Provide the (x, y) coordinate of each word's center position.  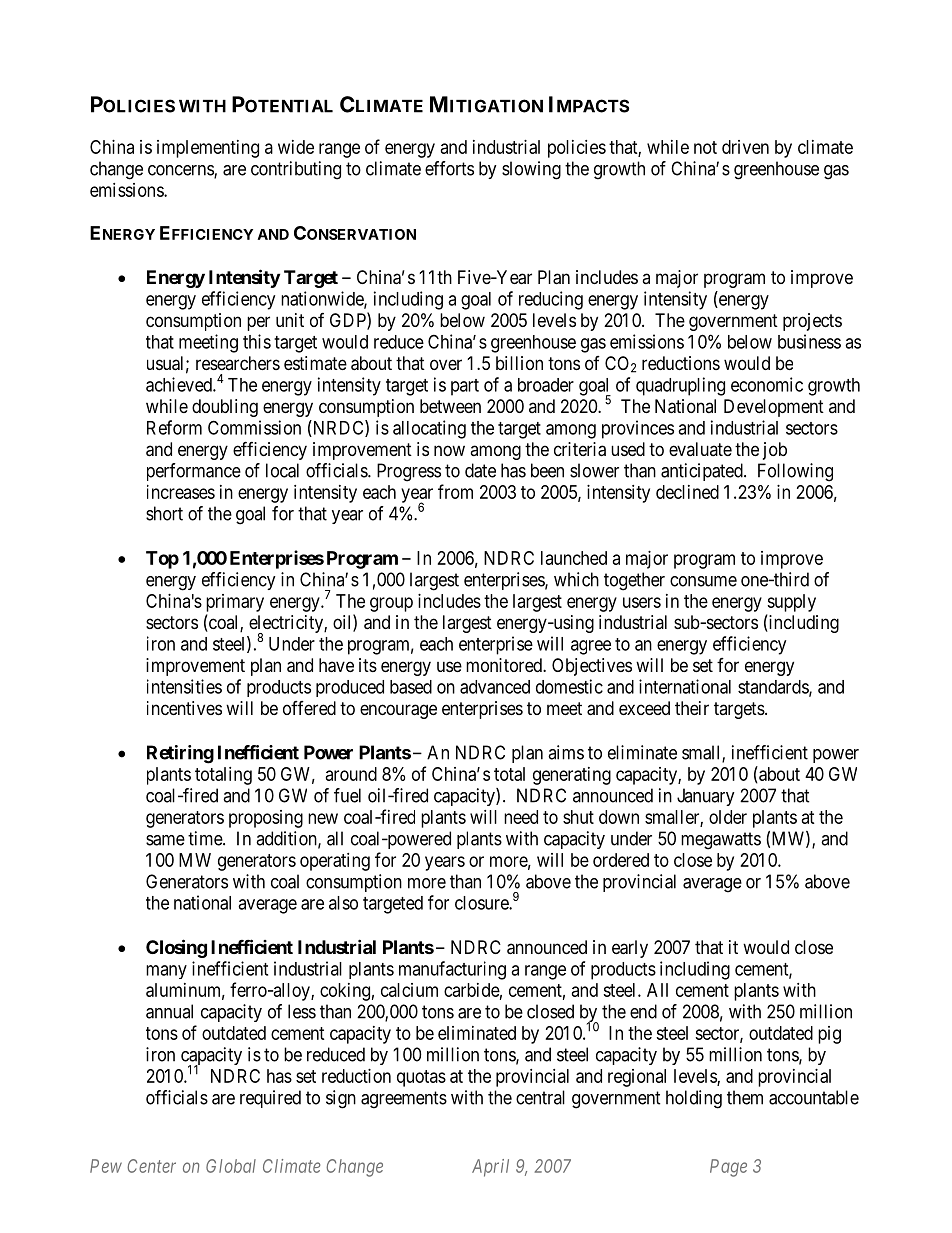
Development (774, 408)
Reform (174, 427)
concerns (181, 171)
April (490, 1168)
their (692, 708)
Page (728, 1168)
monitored (505, 665)
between (450, 406)
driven (745, 147)
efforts (449, 168)
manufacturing (452, 970)
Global (231, 1166)
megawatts (721, 841)
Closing (176, 948)
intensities (184, 686)
